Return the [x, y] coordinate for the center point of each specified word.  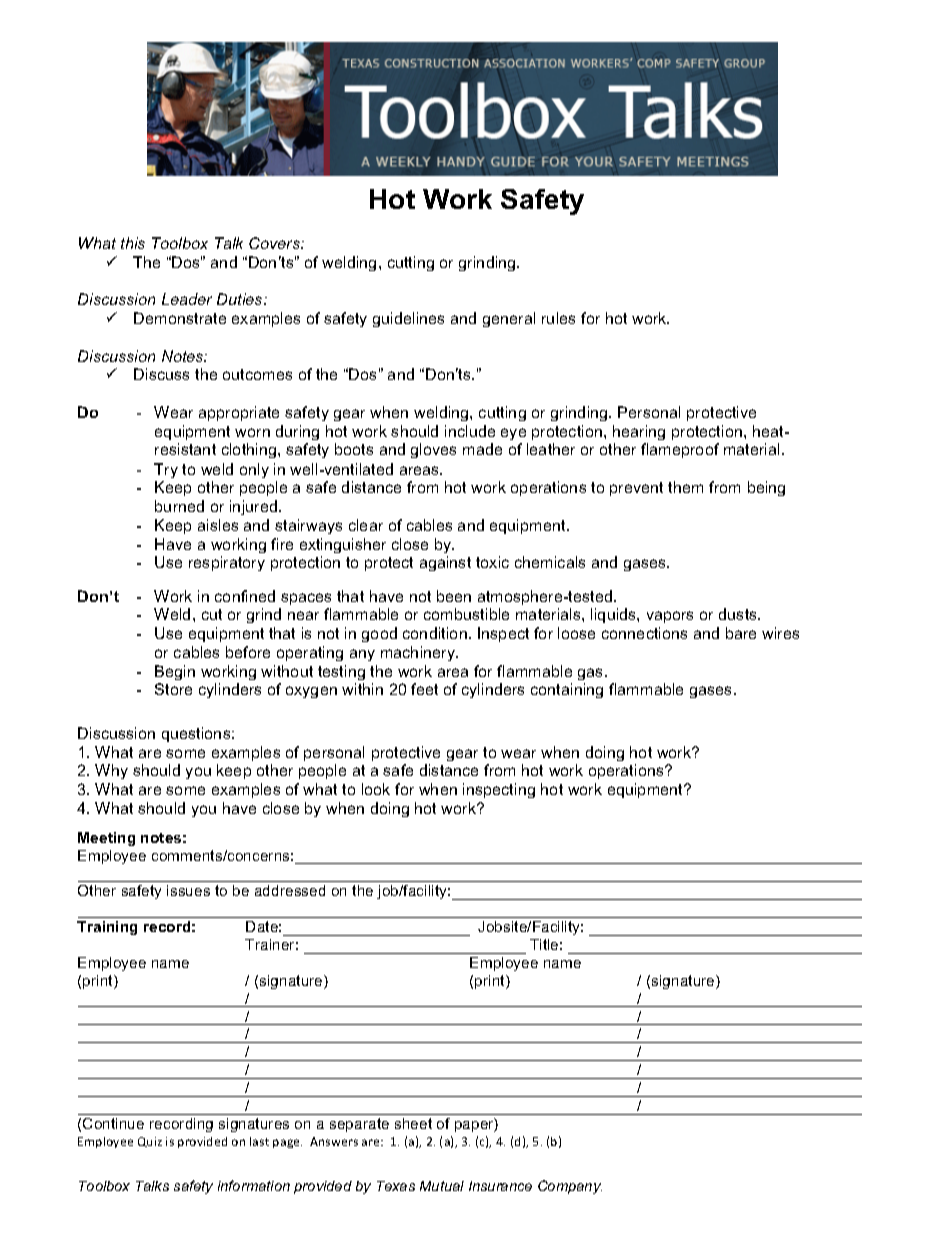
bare [741, 633]
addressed [290, 890]
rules [558, 318]
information [254, 1185]
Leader [187, 299]
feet [424, 689]
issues [188, 890]
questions [197, 734]
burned [179, 506]
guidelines [408, 319]
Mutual [442, 1186]
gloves [433, 450]
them [685, 487]
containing [567, 690]
